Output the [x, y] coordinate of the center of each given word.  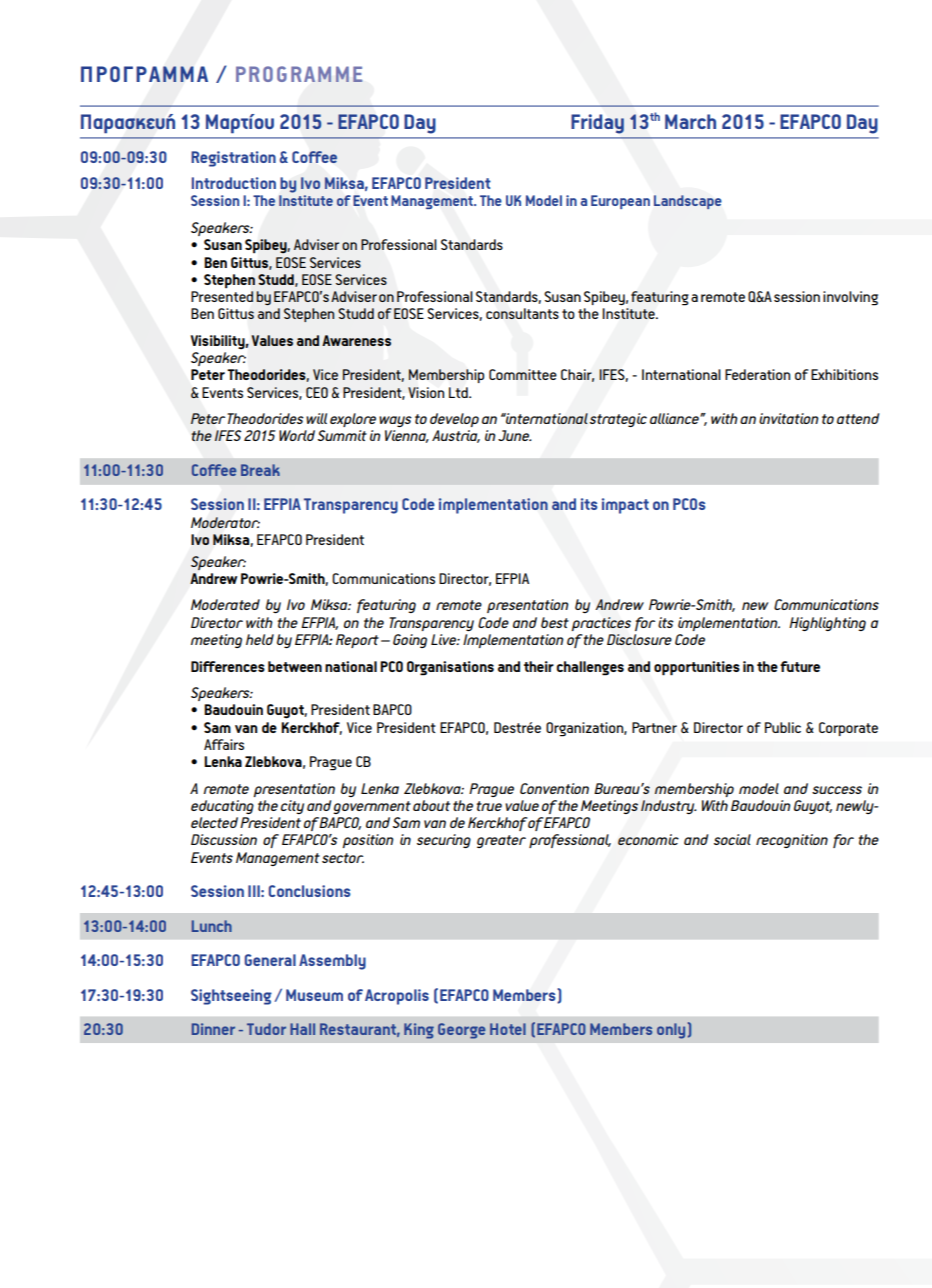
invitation [789, 418]
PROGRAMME [299, 74]
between [295, 666]
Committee [523, 374]
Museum [314, 995]
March [690, 121]
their [539, 666]
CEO [317, 392]
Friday [597, 124]
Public [783, 727]
